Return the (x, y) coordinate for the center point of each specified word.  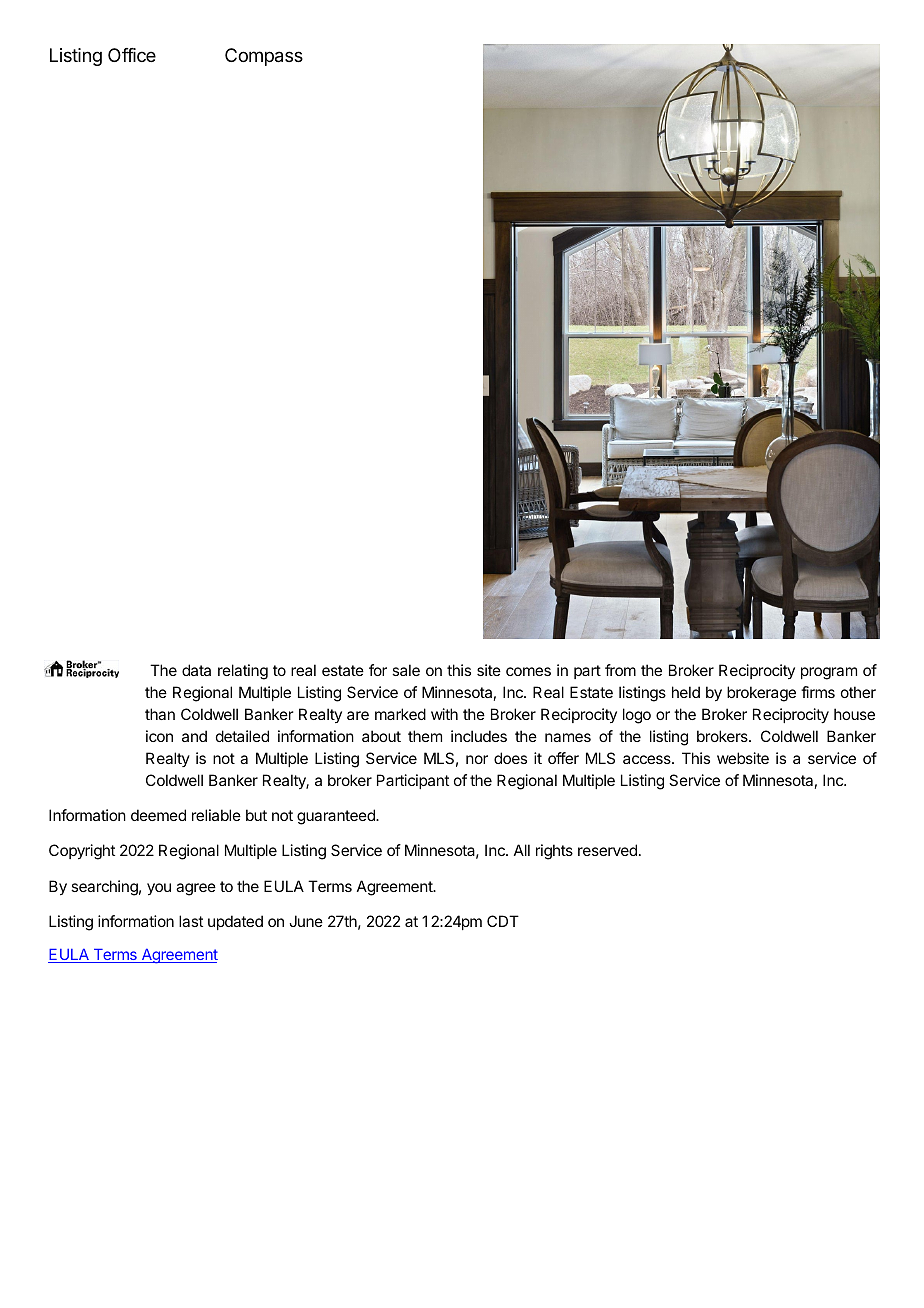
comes (528, 671)
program (829, 673)
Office (132, 55)
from (620, 670)
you (159, 889)
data (196, 670)
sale (406, 670)
